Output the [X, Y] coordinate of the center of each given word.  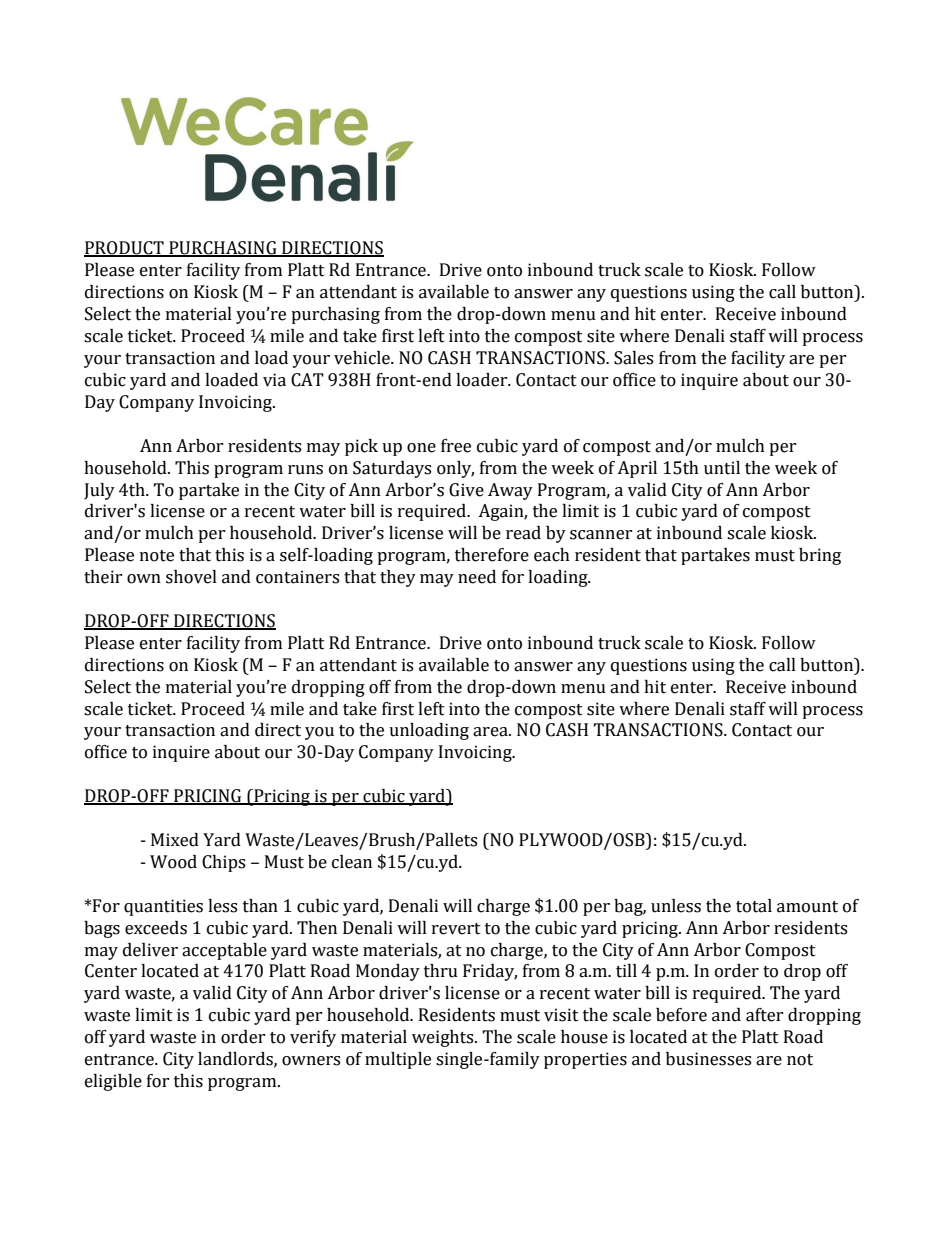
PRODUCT [125, 249]
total [754, 906]
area [491, 732]
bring [820, 556]
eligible [113, 1082]
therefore [492, 555]
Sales [633, 358]
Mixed [175, 840]
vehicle [363, 358]
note [157, 556]
